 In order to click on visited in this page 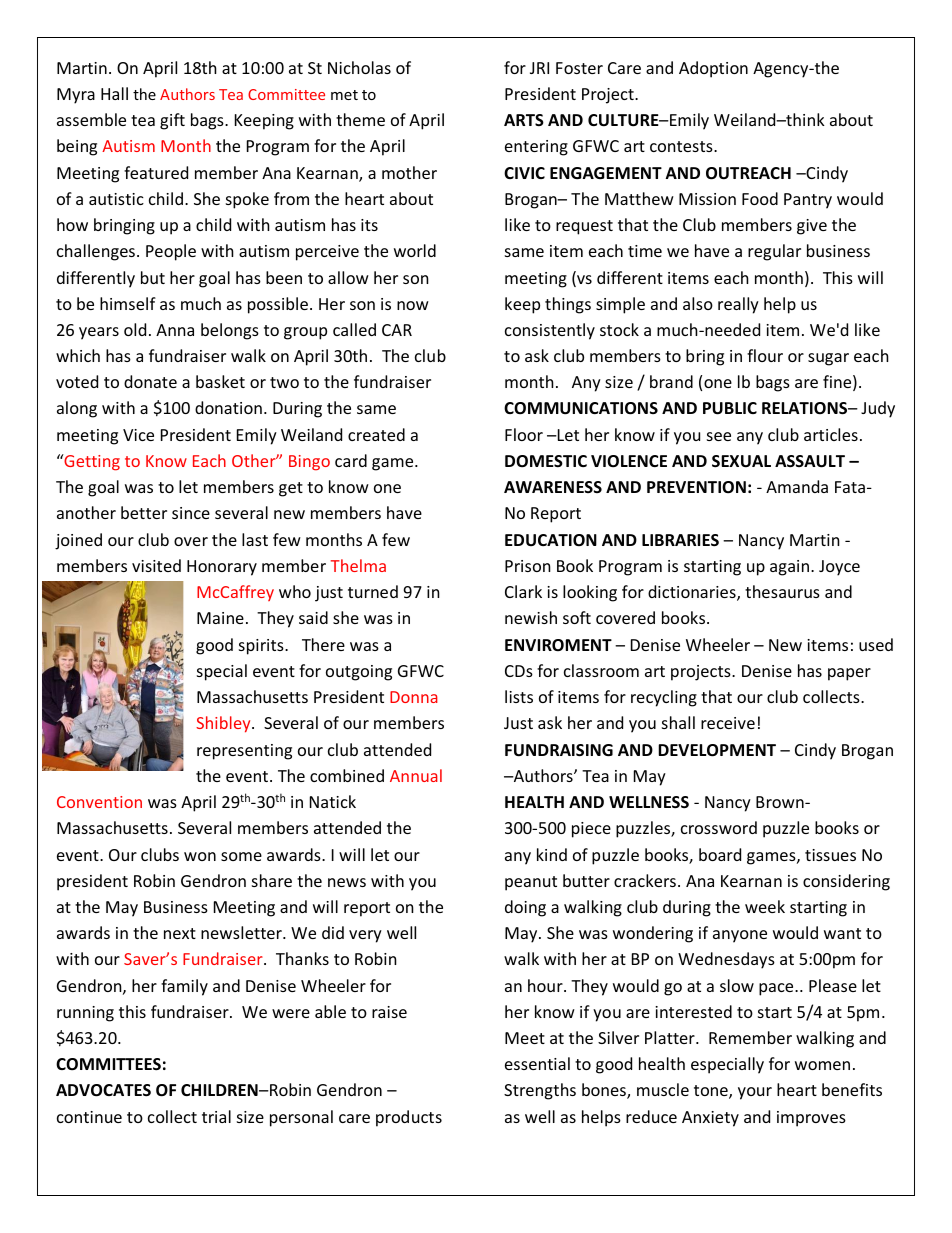, I will do `click(156, 565)`.
